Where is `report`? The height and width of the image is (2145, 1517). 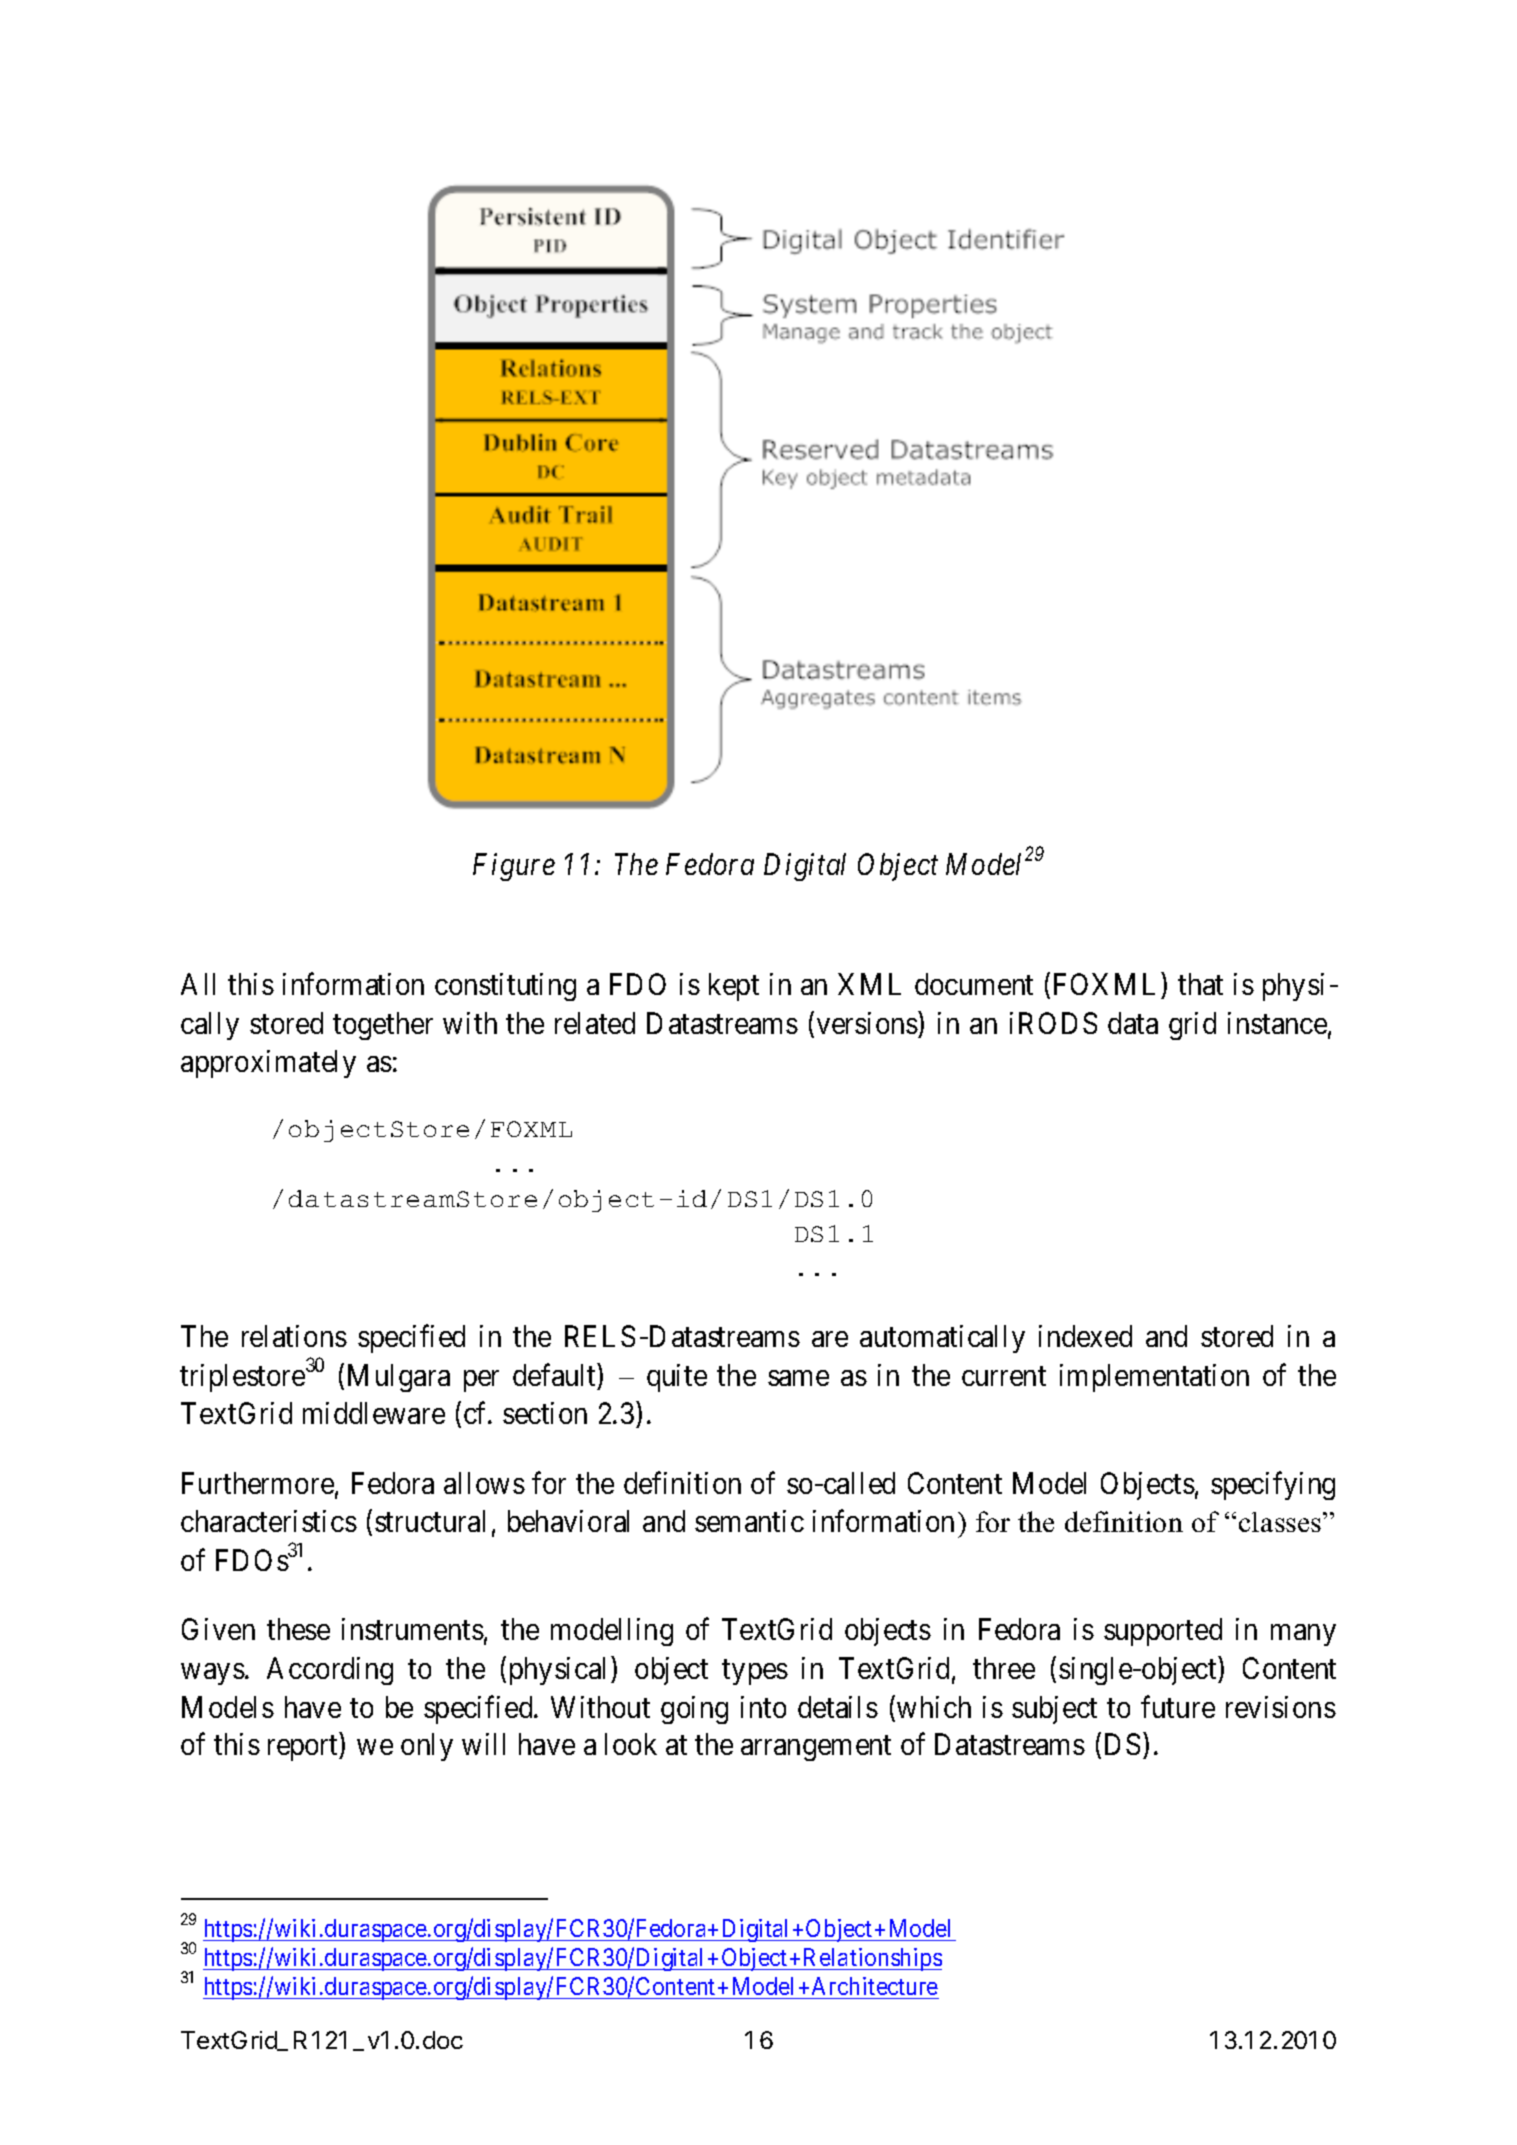 report is located at coordinates (304, 1748).
